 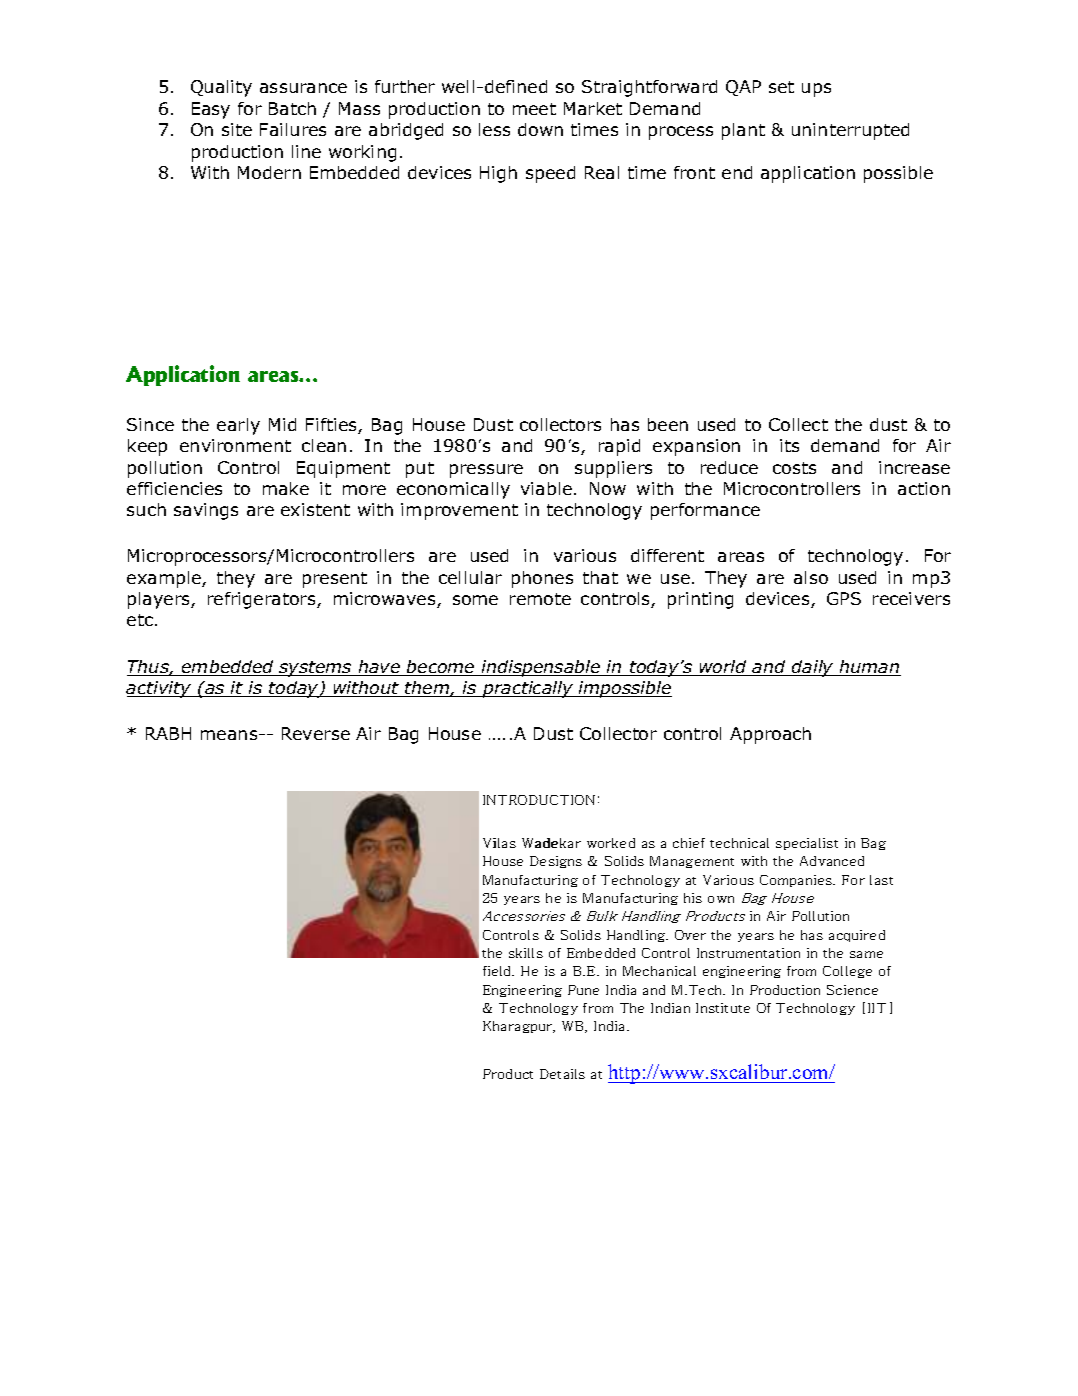 What do you see at coordinates (534, 109) in the image?
I see `meet` at bounding box center [534, 109].
